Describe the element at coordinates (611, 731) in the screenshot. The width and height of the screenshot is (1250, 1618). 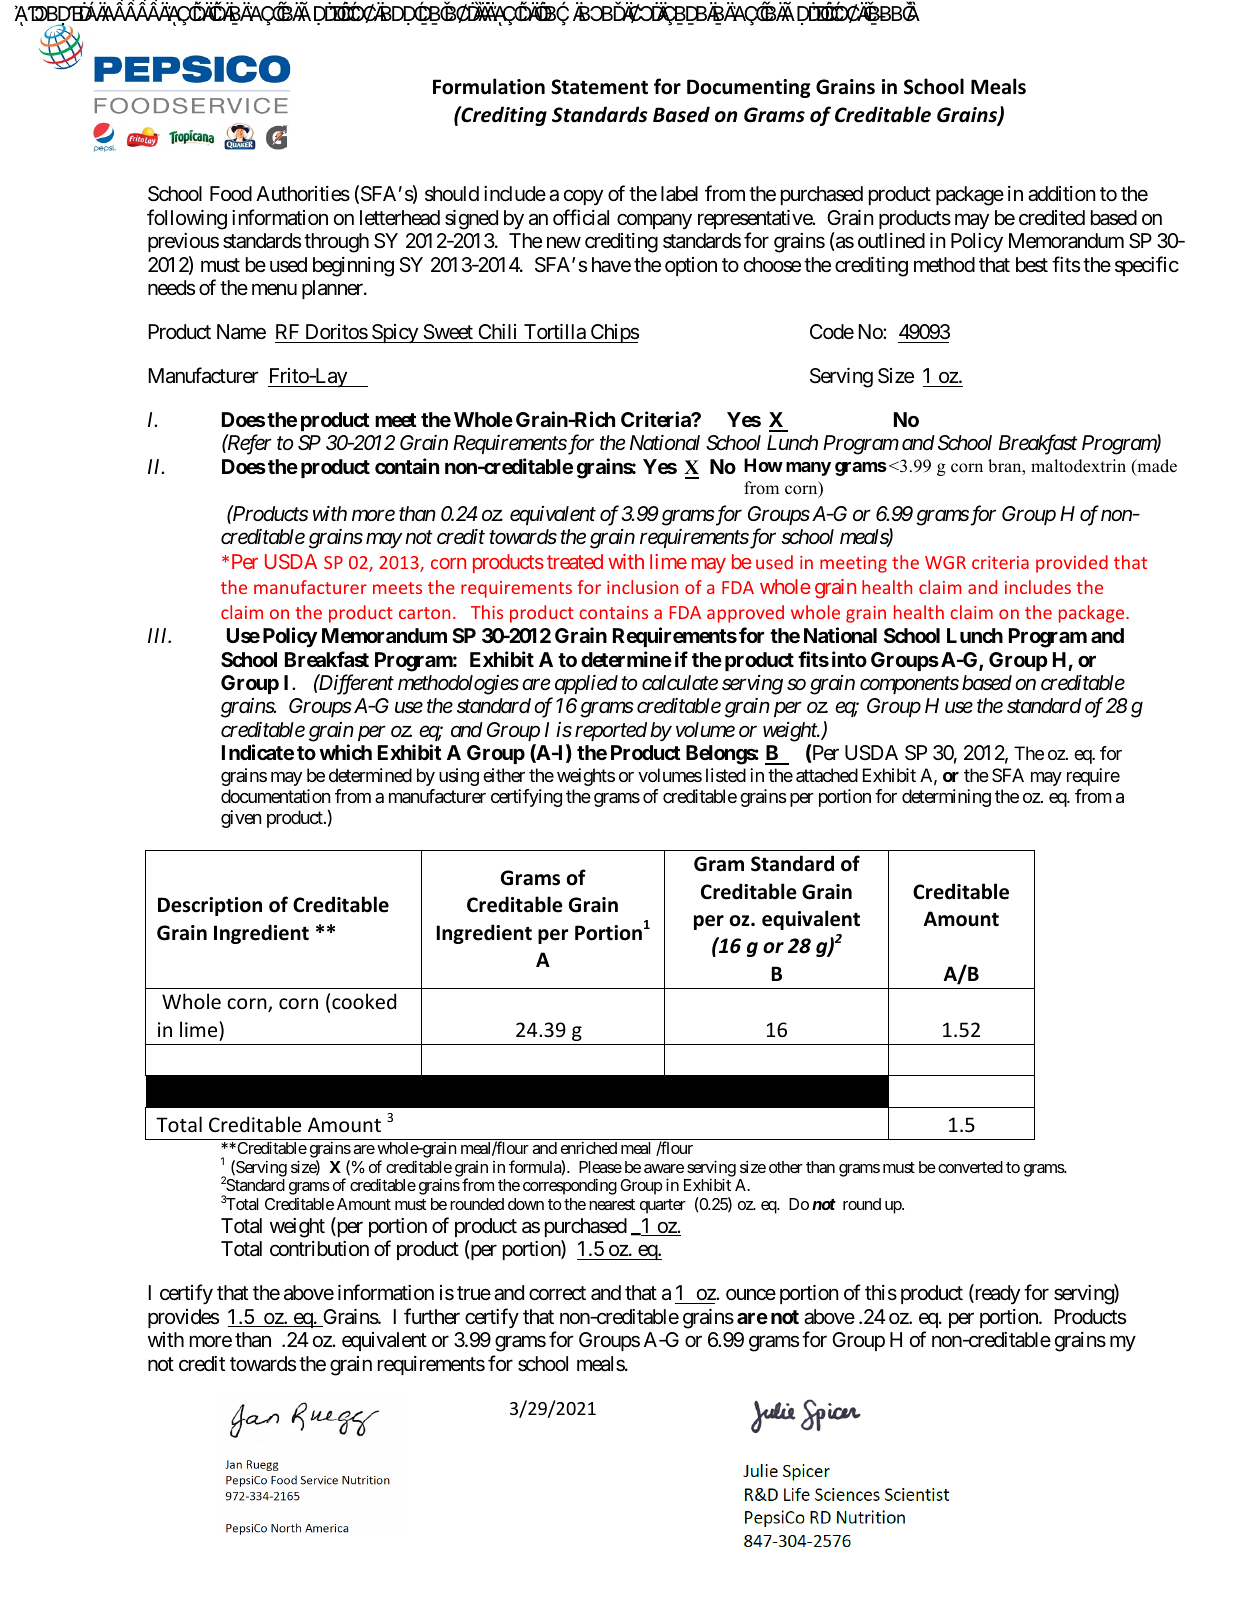
I see `reported` at that location.
